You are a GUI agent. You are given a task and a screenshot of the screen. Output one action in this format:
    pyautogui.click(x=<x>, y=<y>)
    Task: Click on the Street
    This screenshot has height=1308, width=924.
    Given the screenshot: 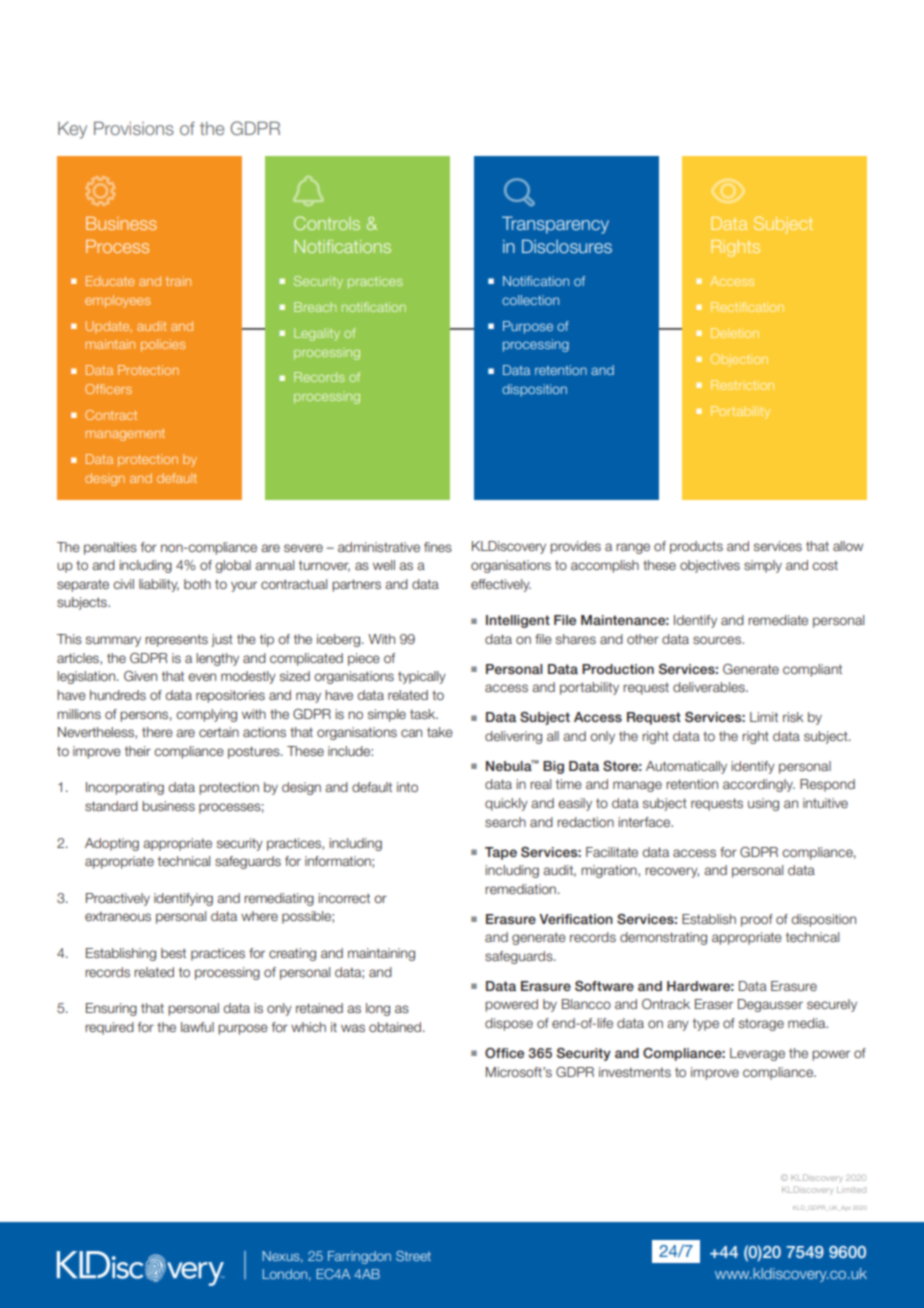 What is the action you would take?
    pyautogui.click(x=413, y=1256)
